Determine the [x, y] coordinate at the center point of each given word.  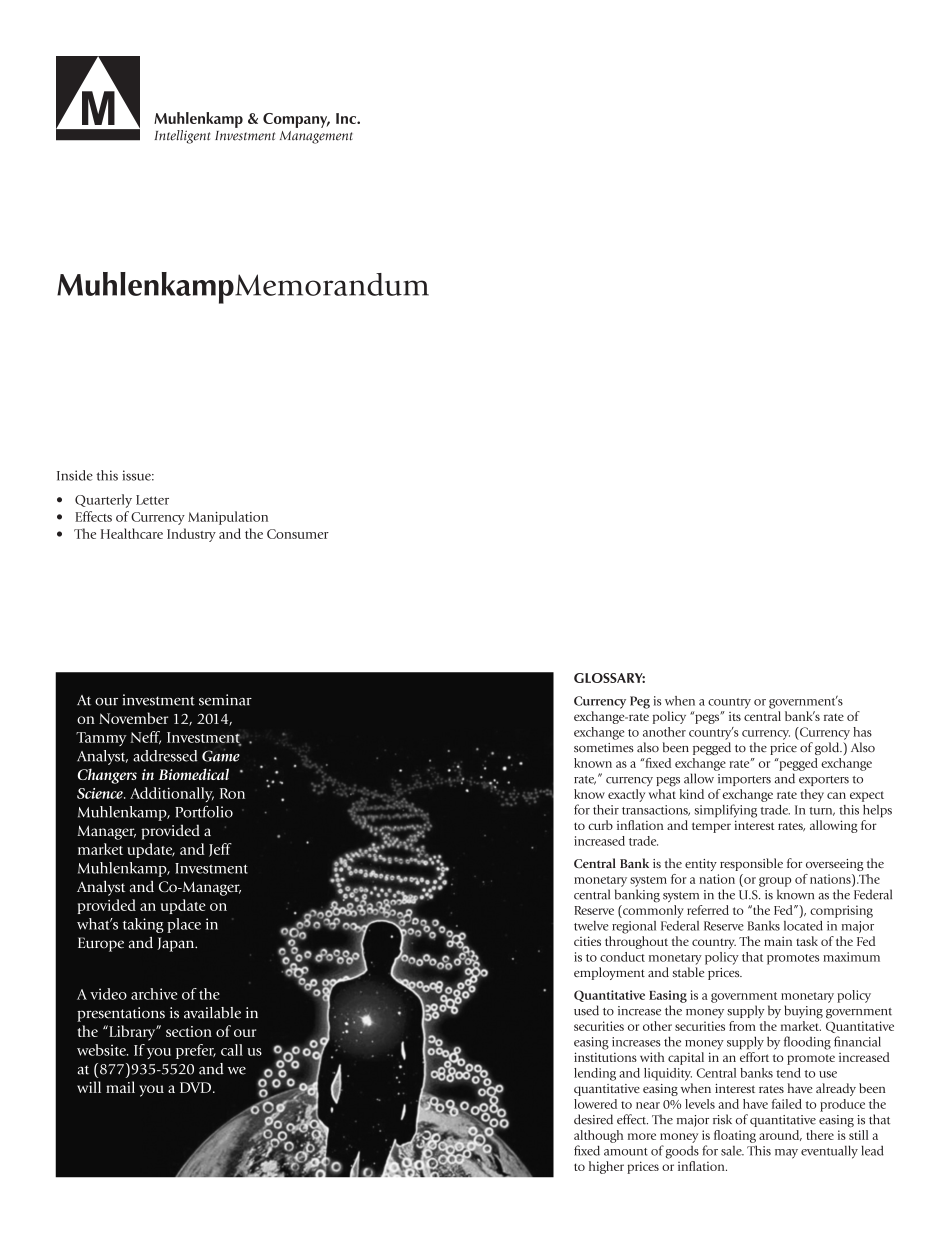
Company [296, 120]
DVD [195, 1087]
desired [593, 1119]
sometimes [604, 748]
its [735, 716]
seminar [225, 700]
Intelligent [182, 137]
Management [316, 137]
